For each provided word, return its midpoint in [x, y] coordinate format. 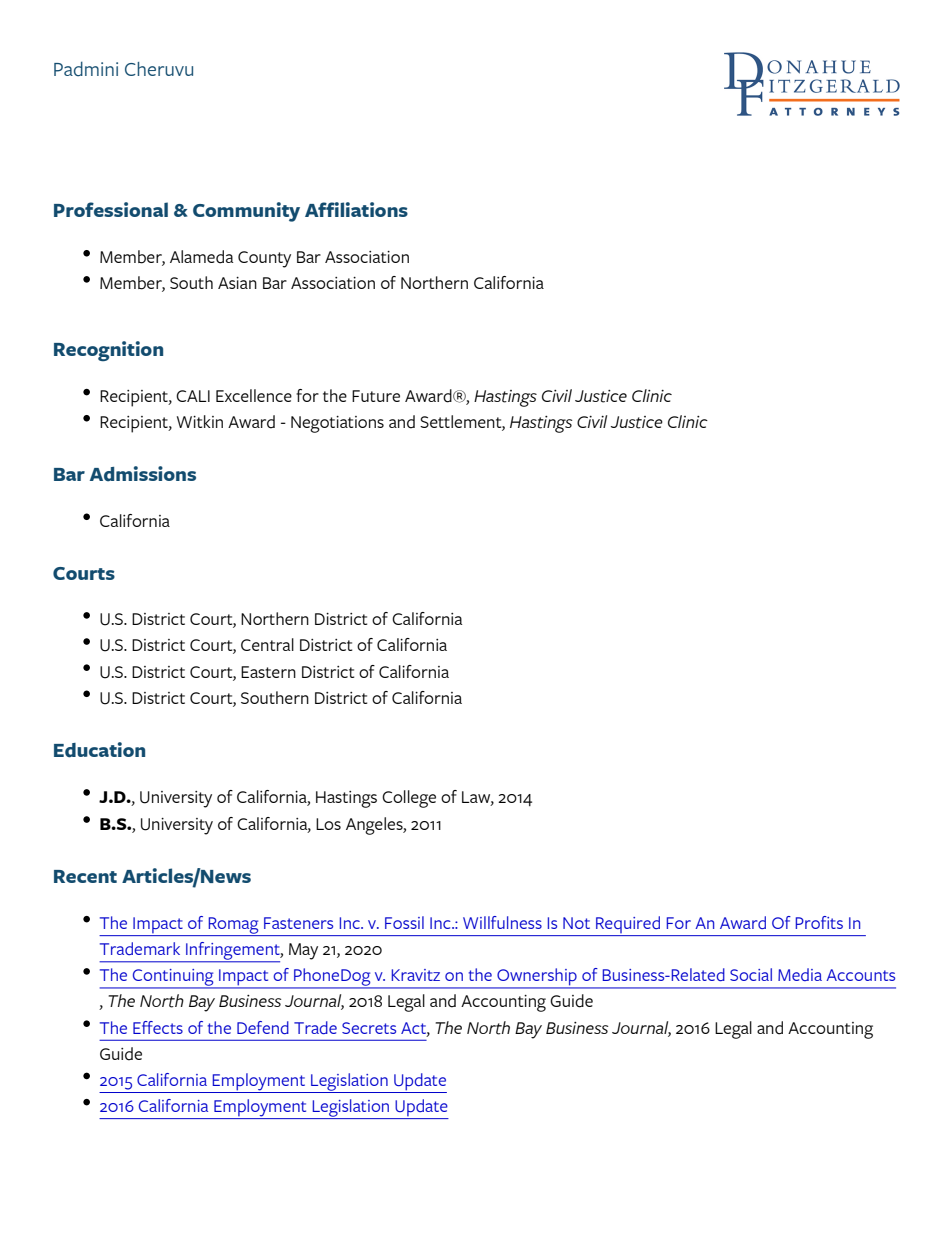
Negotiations [337, 424]
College [409, 799]
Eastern [268, 672]
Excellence [254, 395]
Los [328, 824]
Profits [819, 922]
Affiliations [356, 209]
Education [99, 750]
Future [376, 396]
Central [267, 644]
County [264, 259]
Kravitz [415, 975]
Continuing [173, 978]
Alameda [201, 257]
